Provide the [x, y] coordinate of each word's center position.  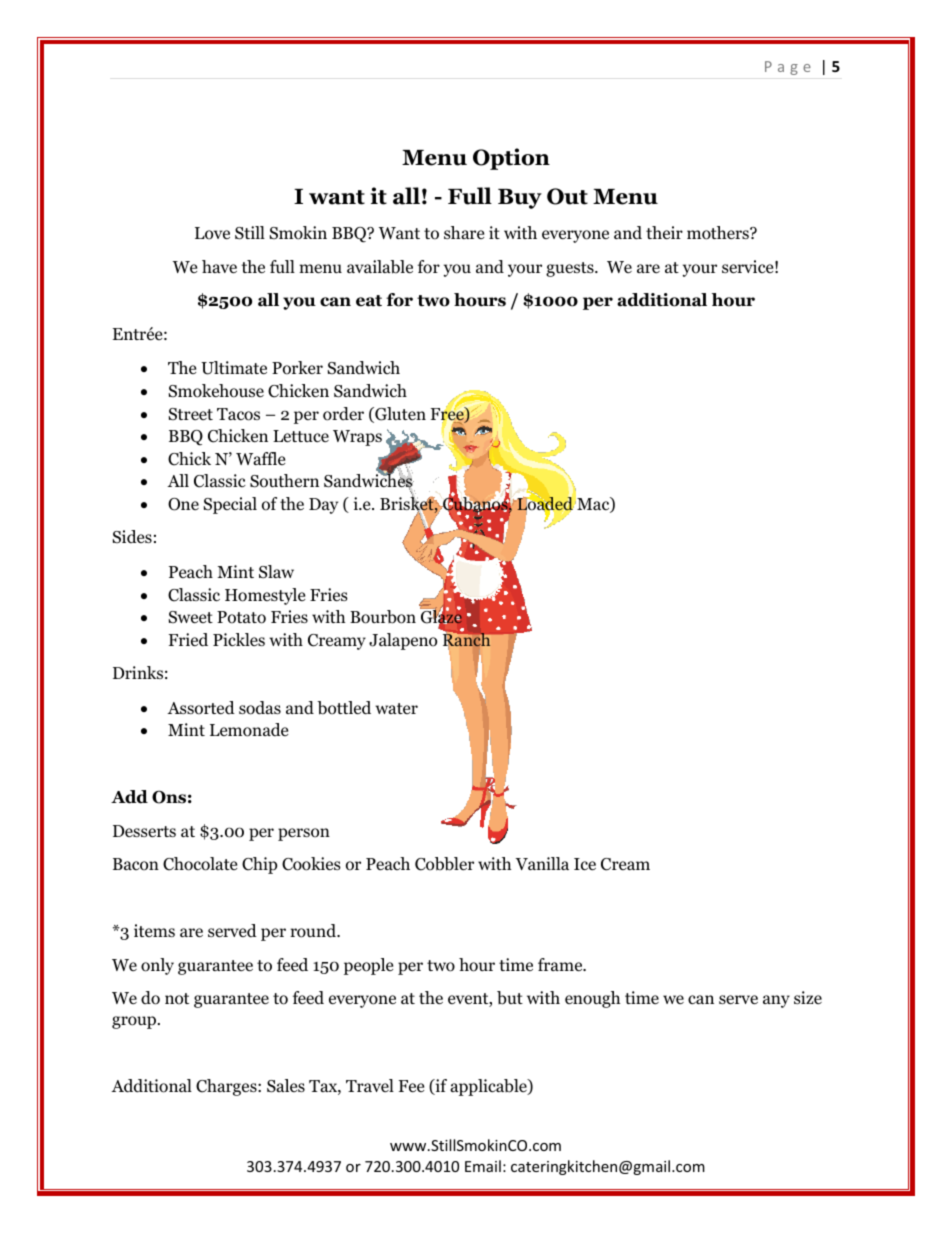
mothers [719, 233]
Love [212, 233]
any [776, 1001]
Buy [520, 199]
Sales [286, 1086]
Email [483, 1166]
